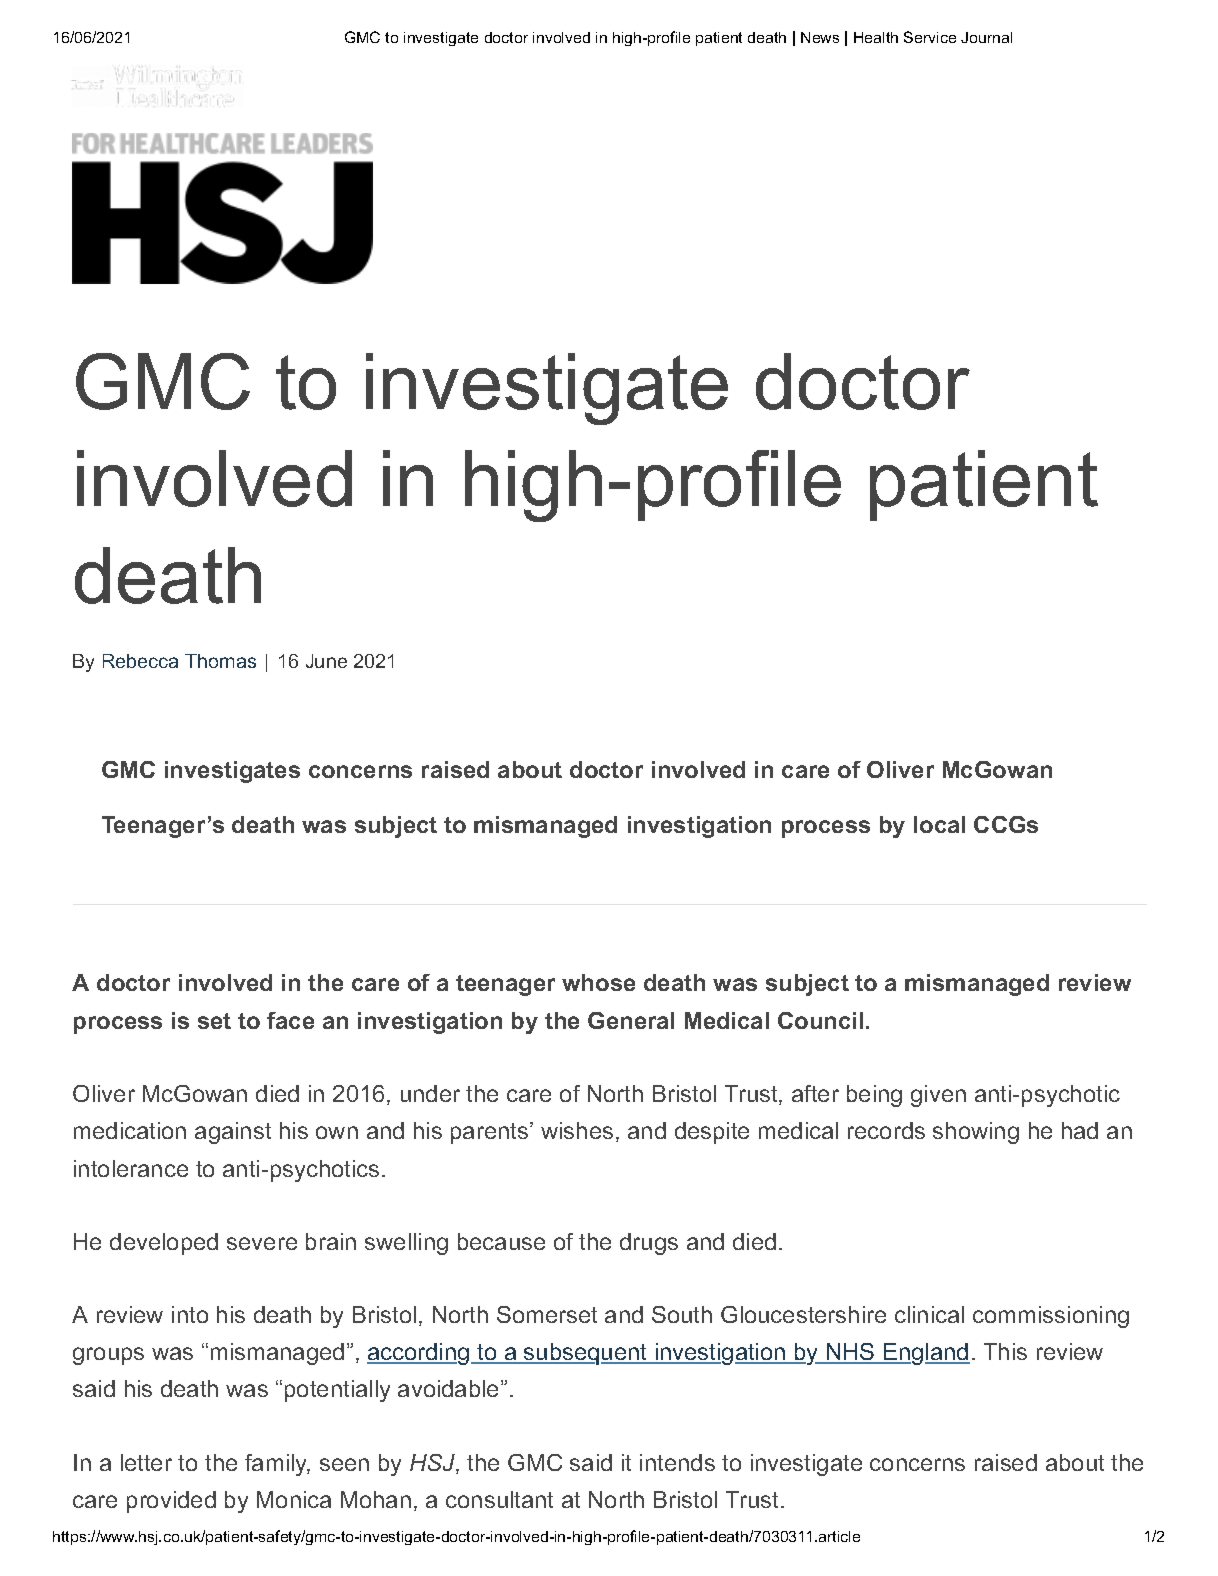 This document has height=1576, width=1218. Describe the element at coordinates (820, 37) in the document. I see `News` at that location.
